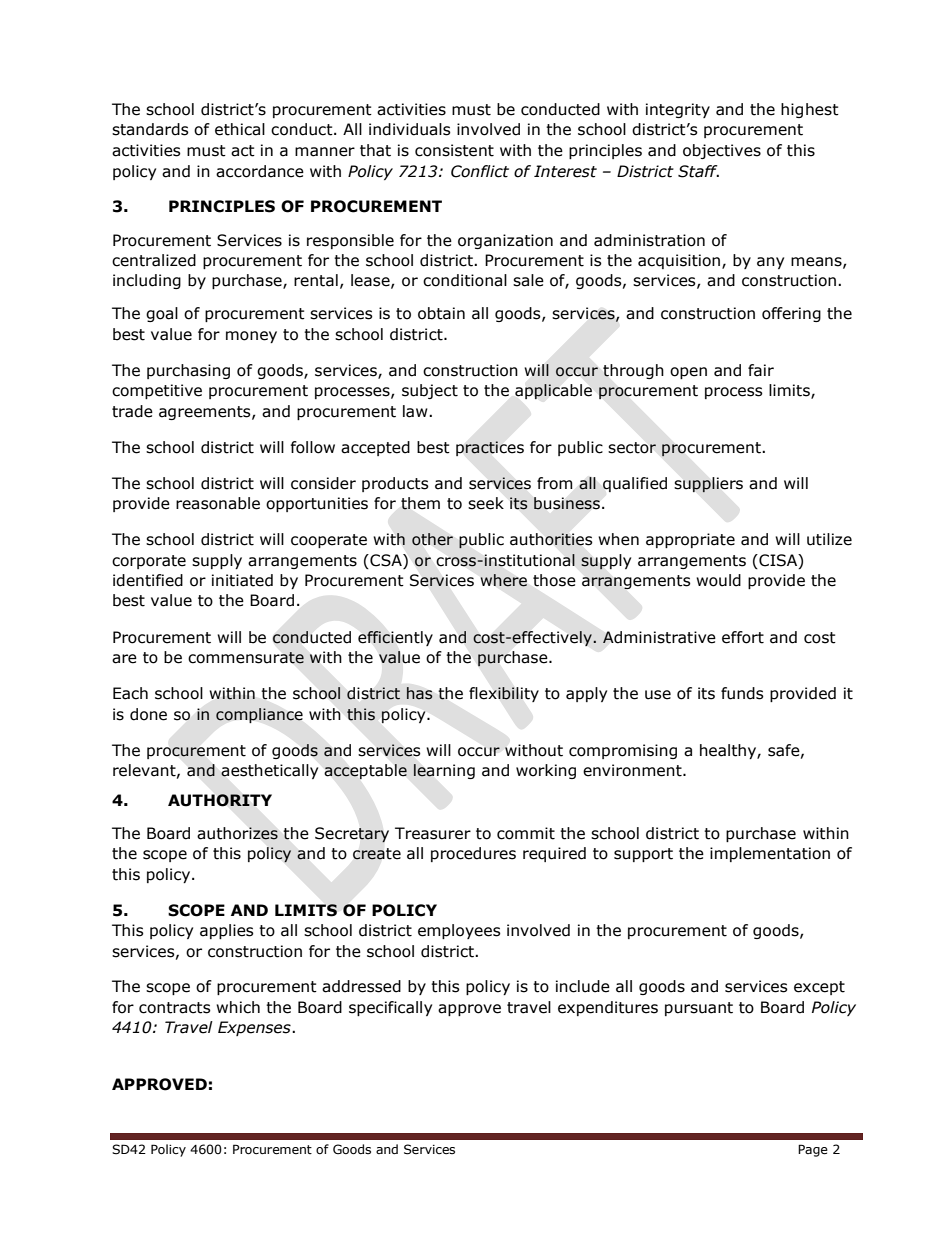 Image resolution: width=952 pixels, height=1233 pixels. Describe the element at coordinates (473, 854) in the image. I see `procedures` at that location.
